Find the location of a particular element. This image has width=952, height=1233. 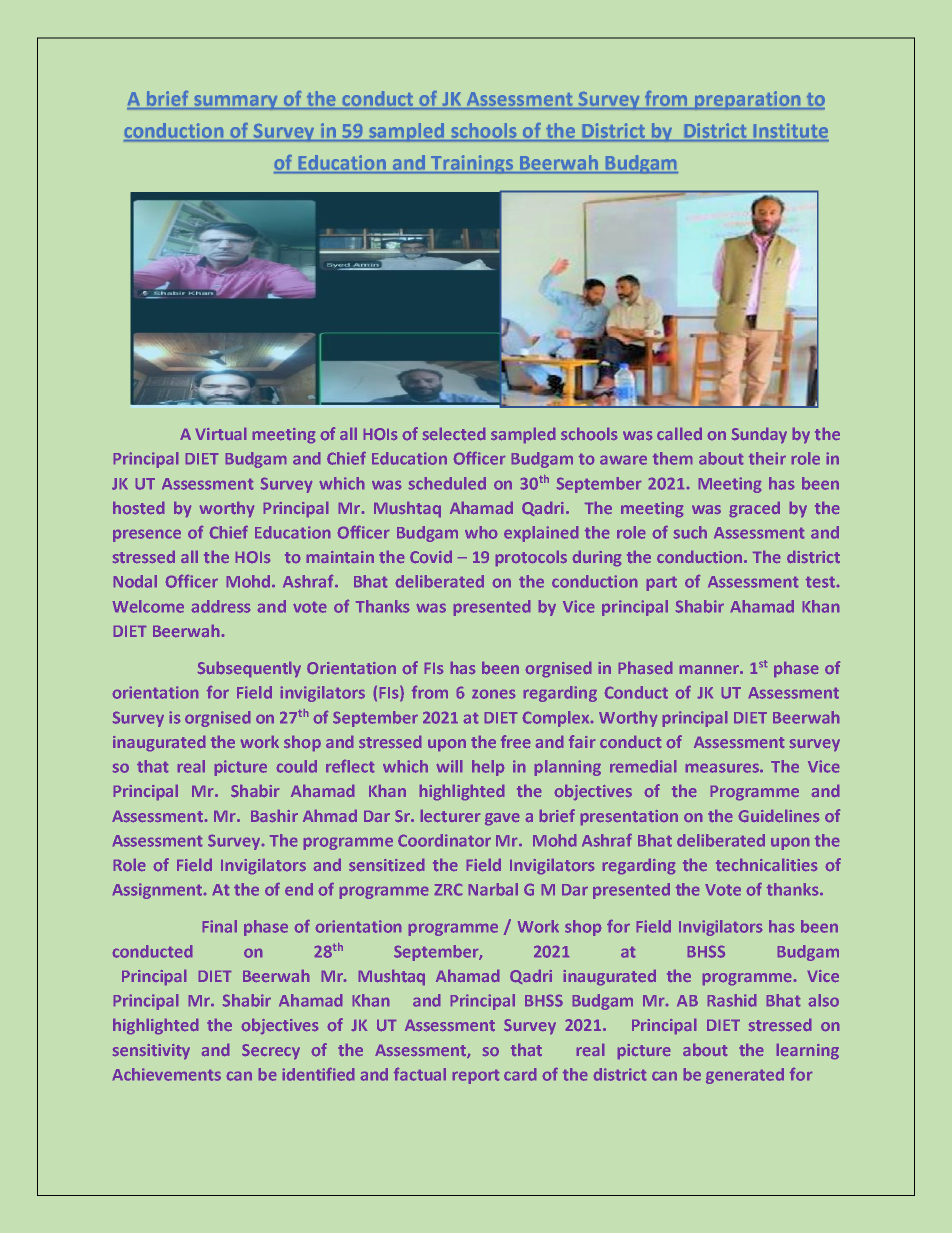

preparation is located at coordinates (748, 100).
